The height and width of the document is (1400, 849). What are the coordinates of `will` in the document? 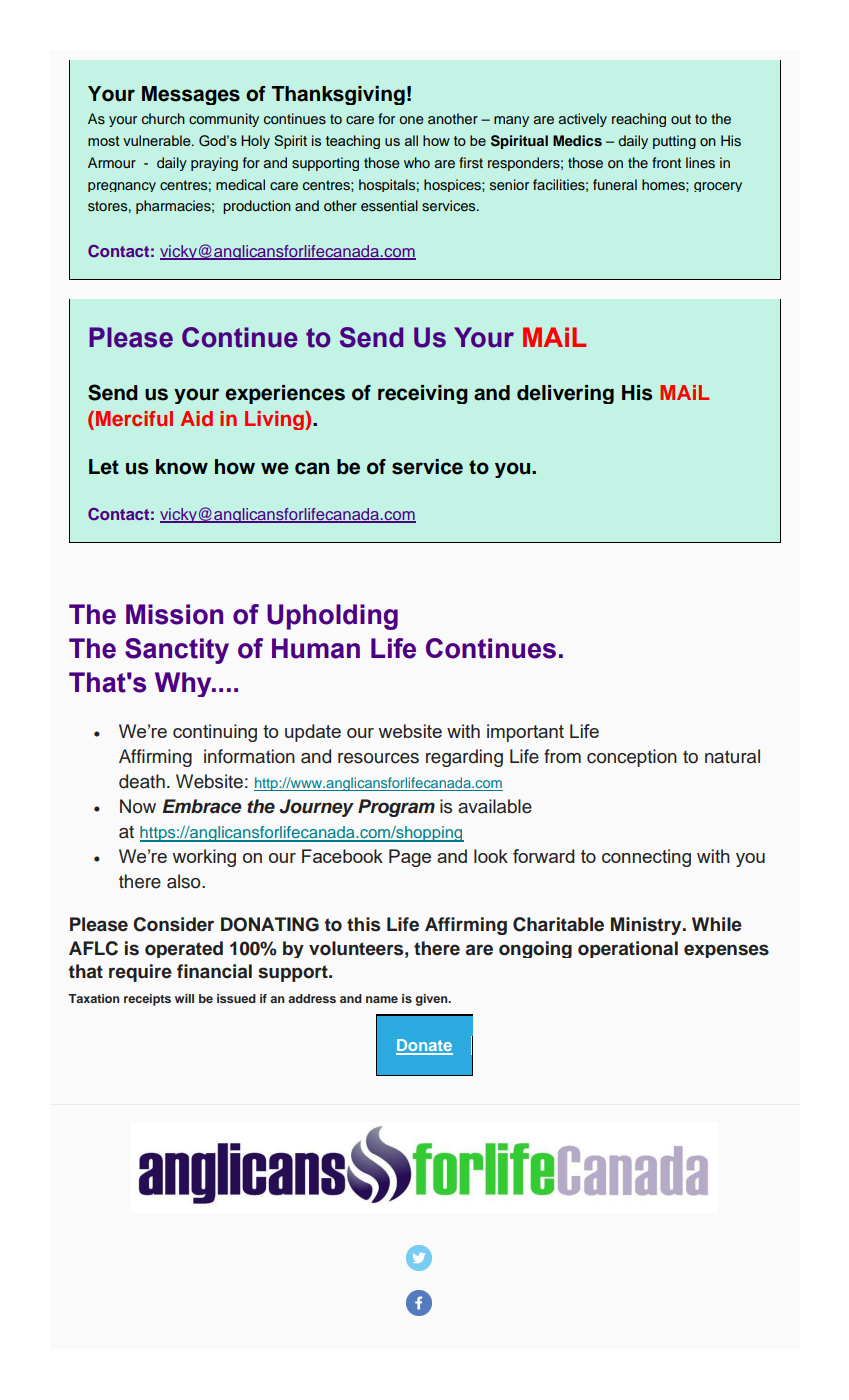 It's located at (184, 998).
